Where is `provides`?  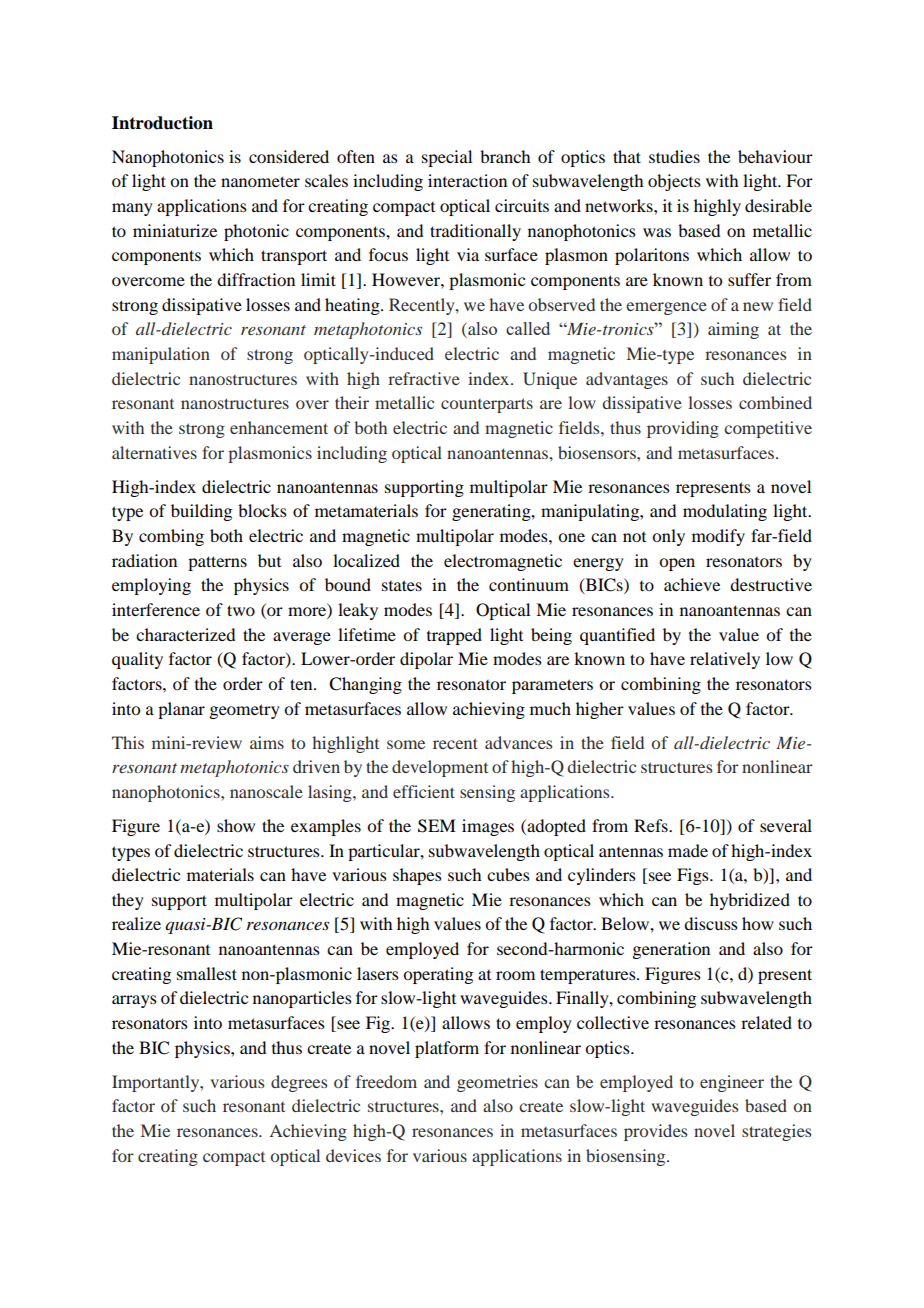 provides is located at coordinates (655, 1132).
